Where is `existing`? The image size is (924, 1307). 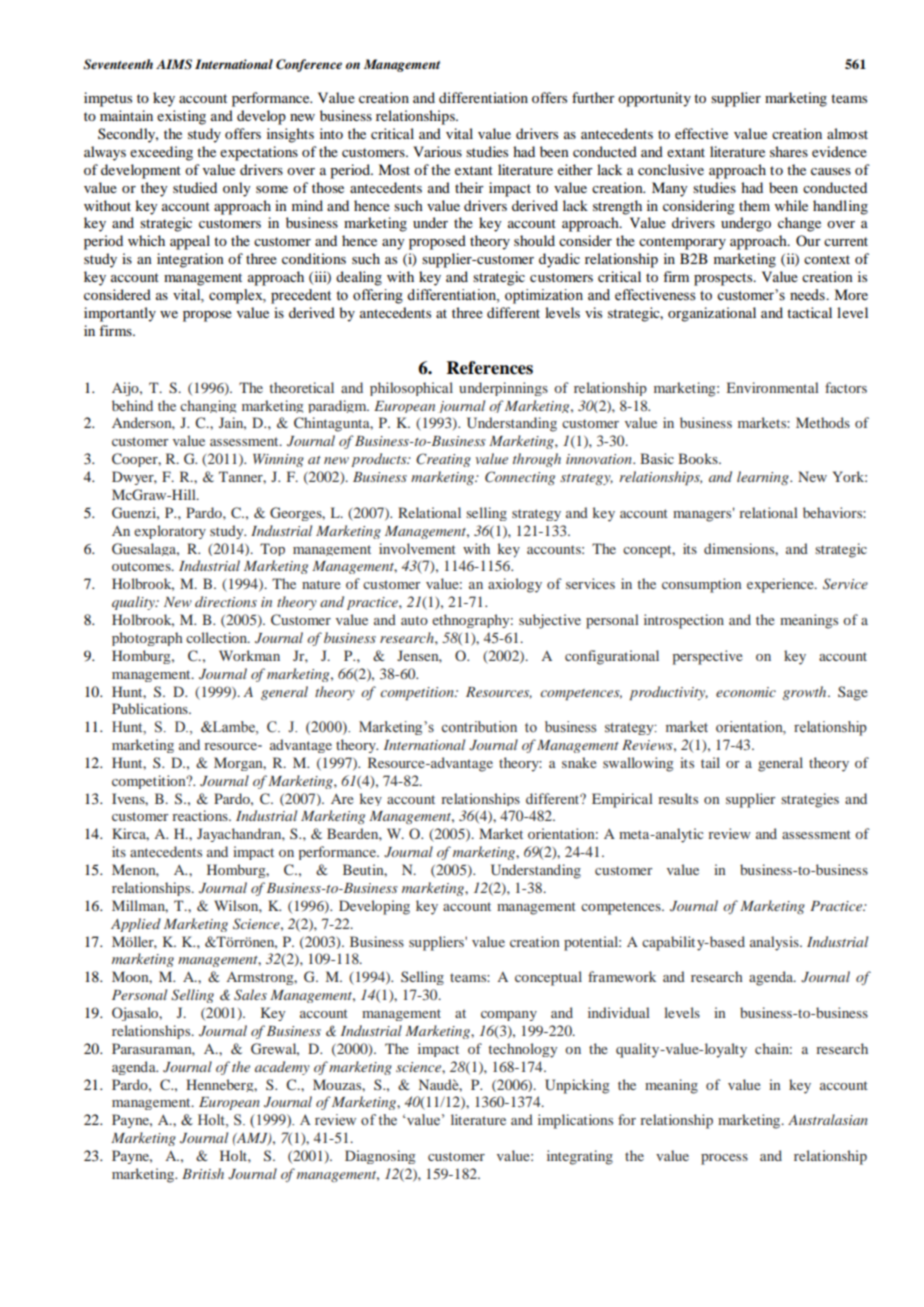 existing is located at coordinates (181, 117).
